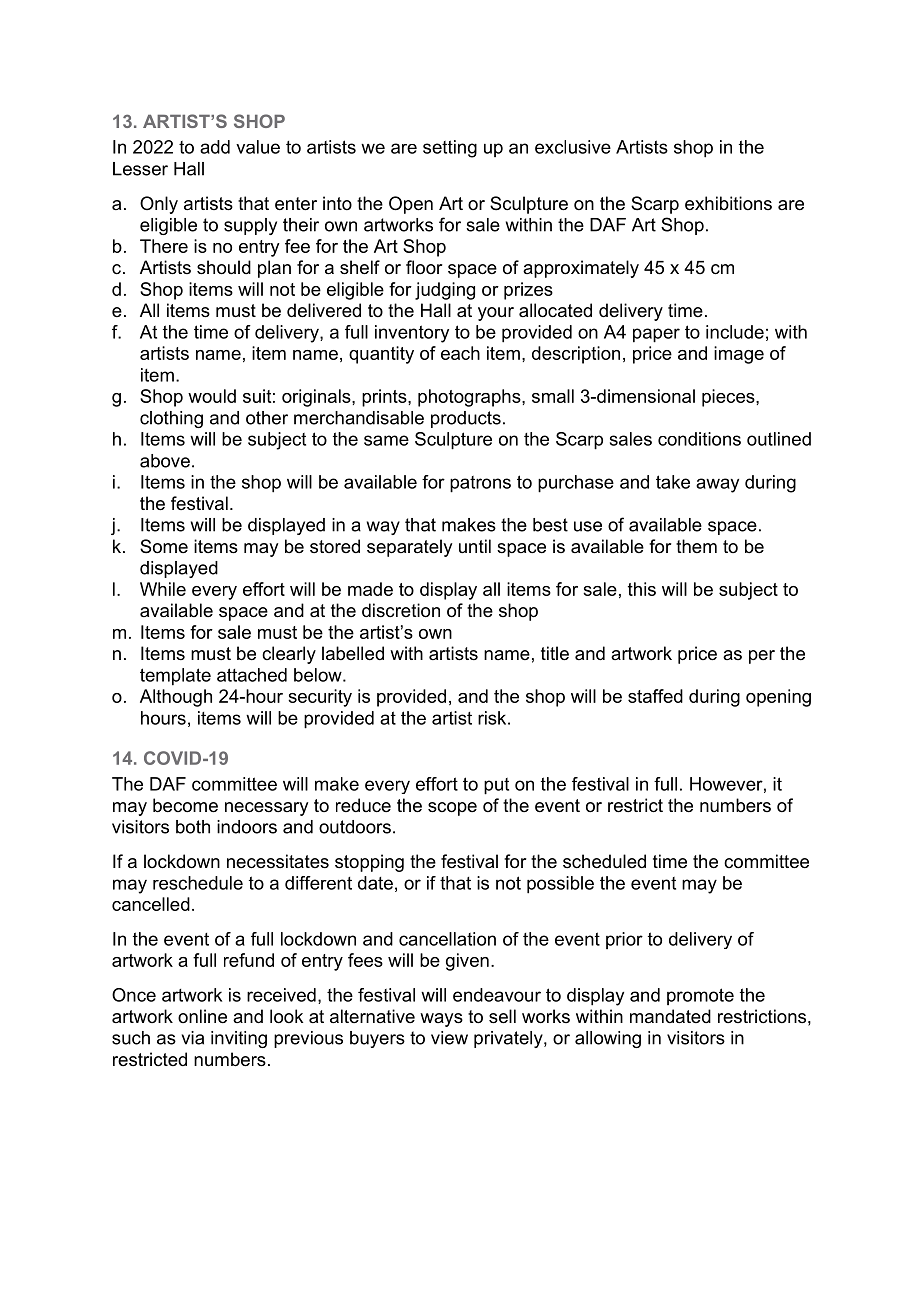  What do you see at coordinates (215, 147) in the screenshot?
I see `add` at bounding box center [215, 147].
